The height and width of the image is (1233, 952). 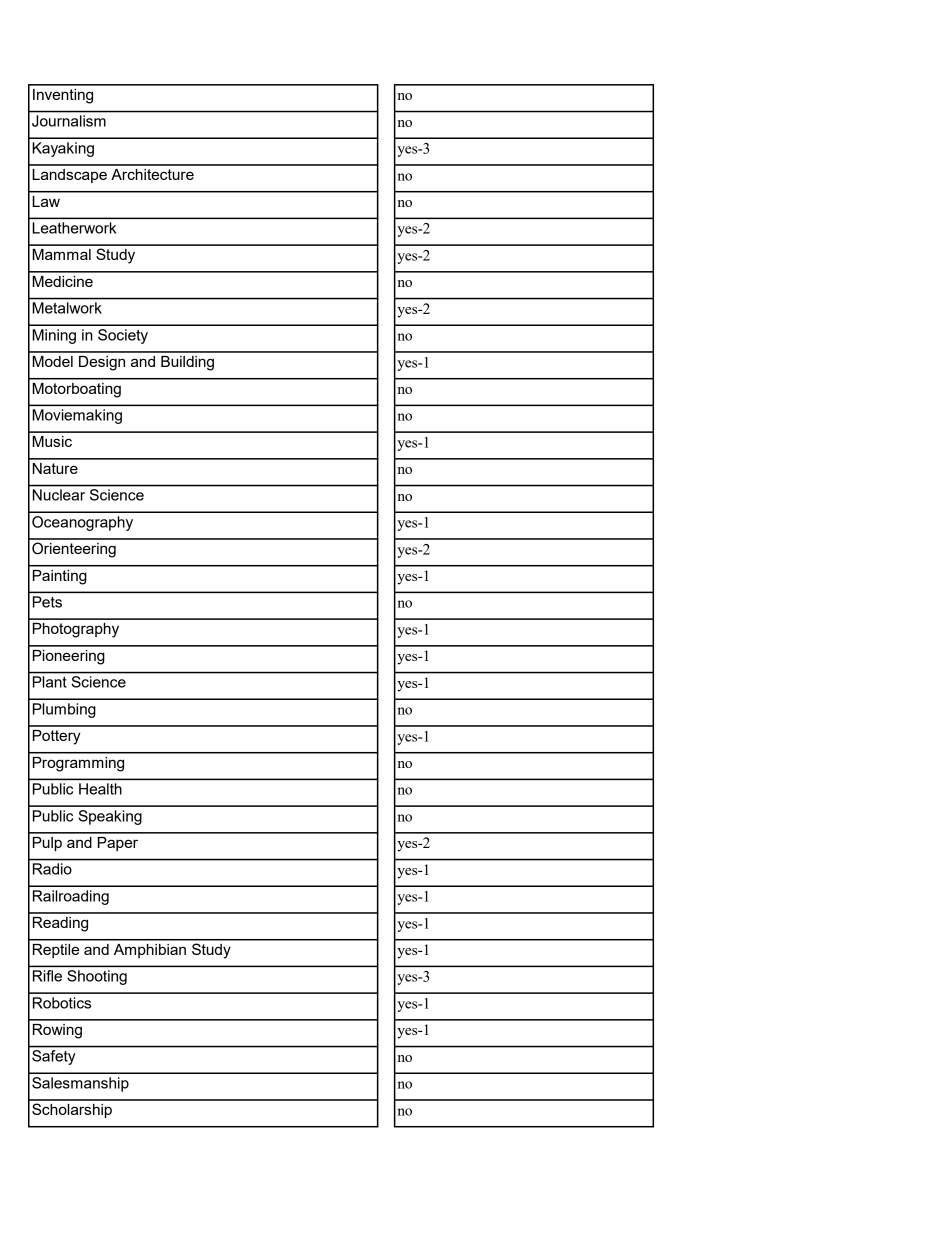 What do you see at coordinates (53, 1057) in the image?
I see `Safety` at bounding box center [53, 1057].
